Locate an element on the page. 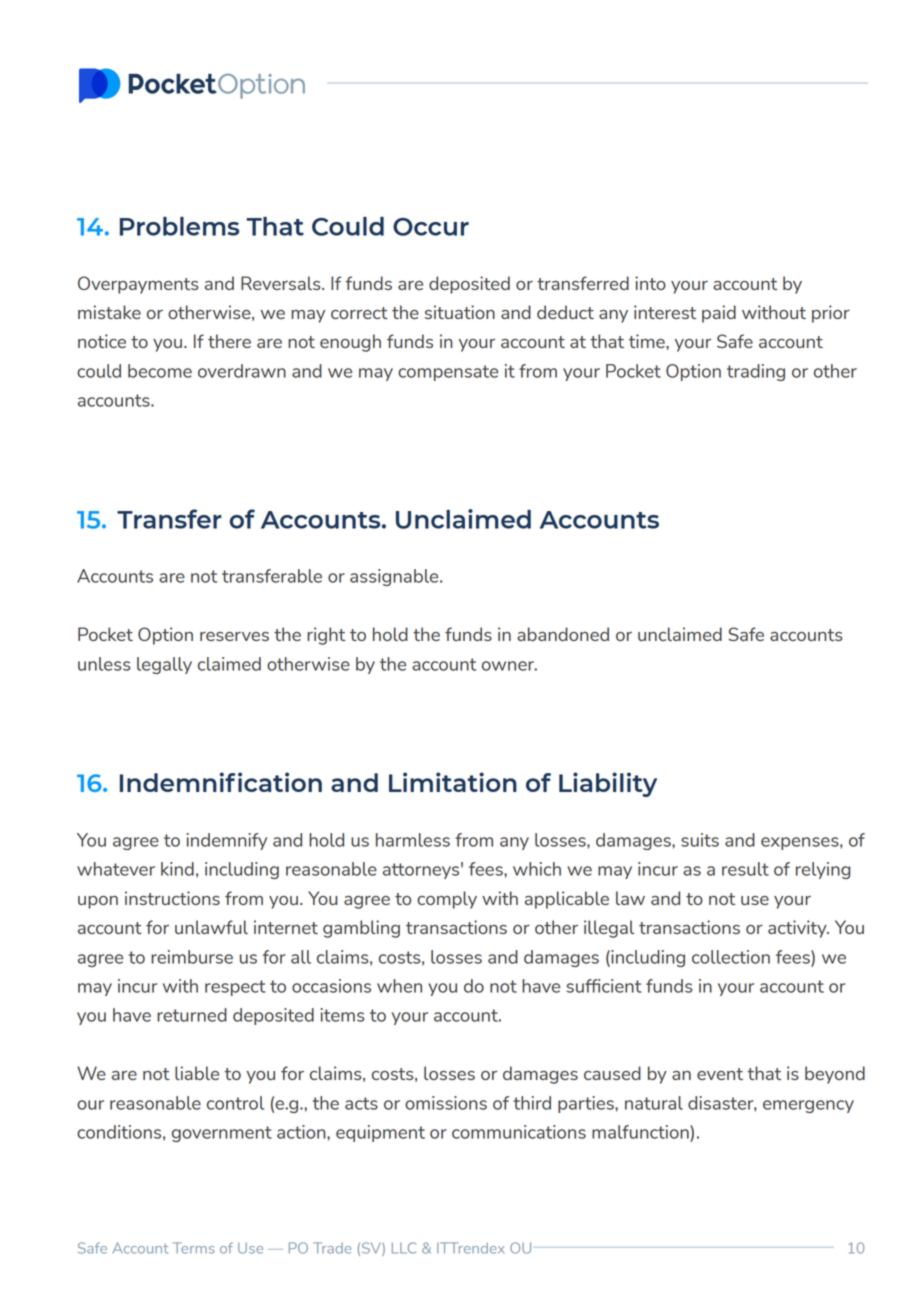  reimburse is located at coordinates (192, 957).
